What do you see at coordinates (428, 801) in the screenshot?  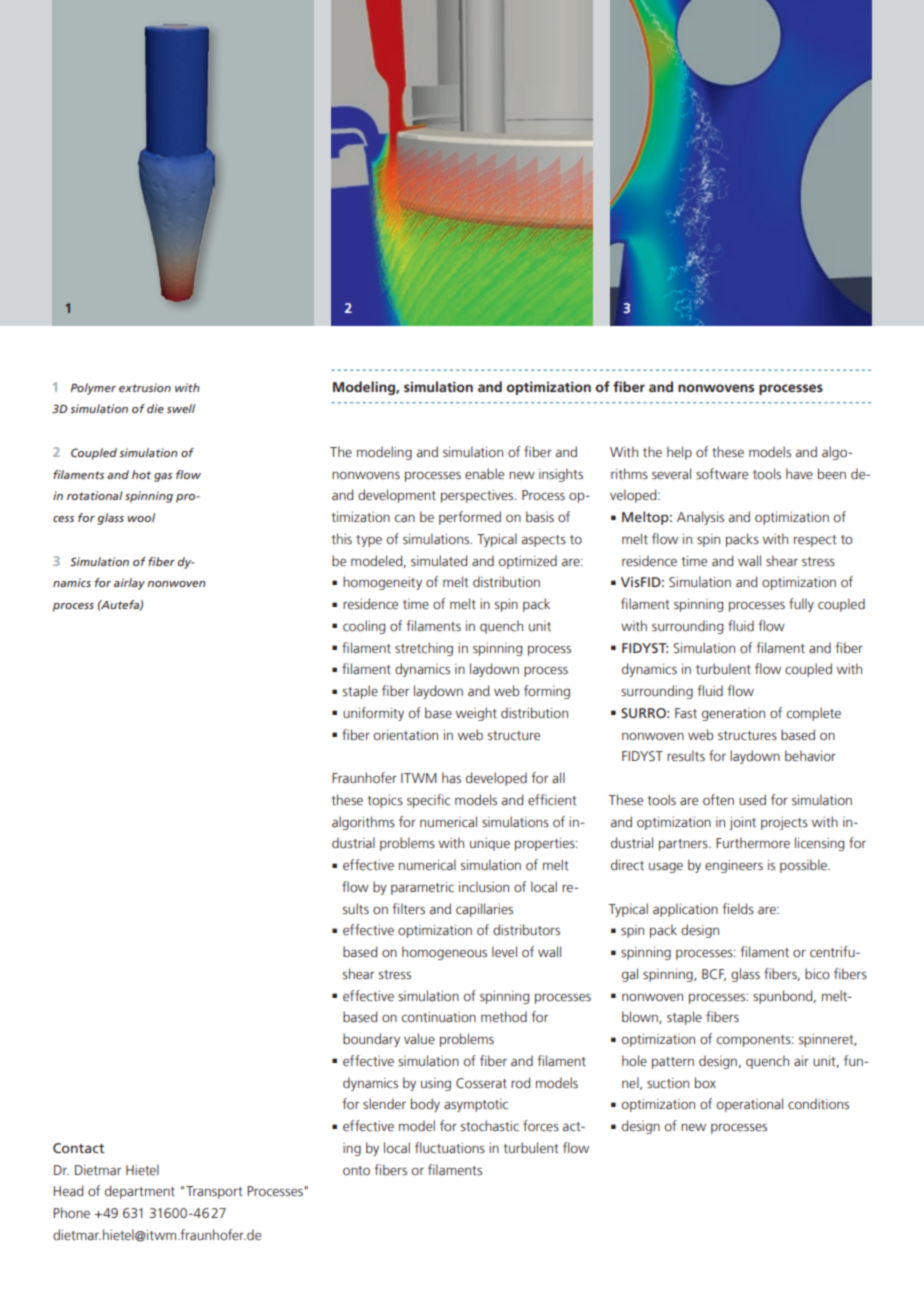 I see `specific` at bounding box center [428, 801].
